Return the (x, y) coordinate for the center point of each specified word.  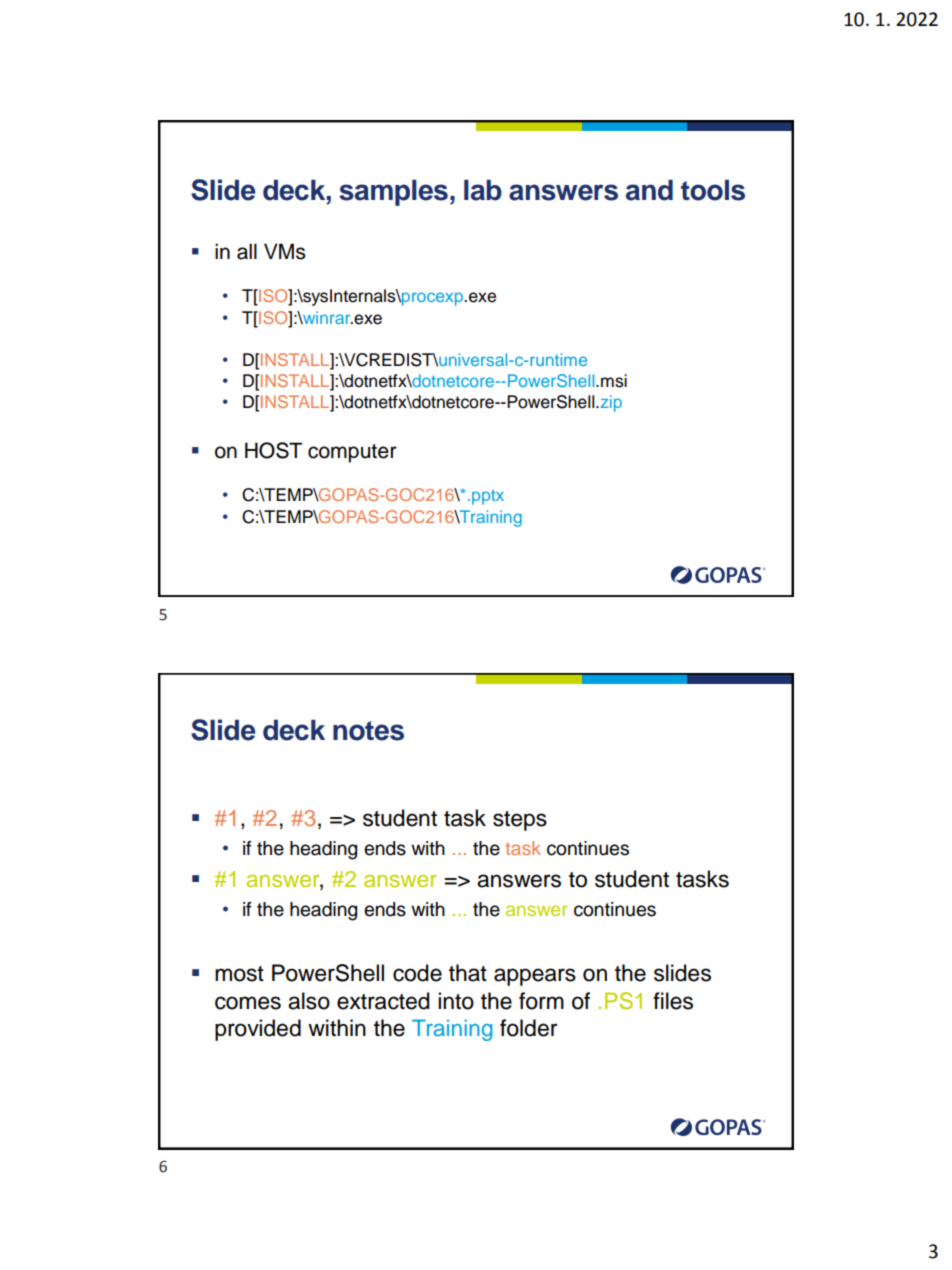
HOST (273, 450)
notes (368, 731)
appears (535, 977)
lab (483, 190)
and (649, 190)
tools (713, 190)
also (309, 1001)
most (239, 974)
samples (393, 193)
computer (352, 453)
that (468, 973)
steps (520, 821)
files (673, 1001)
